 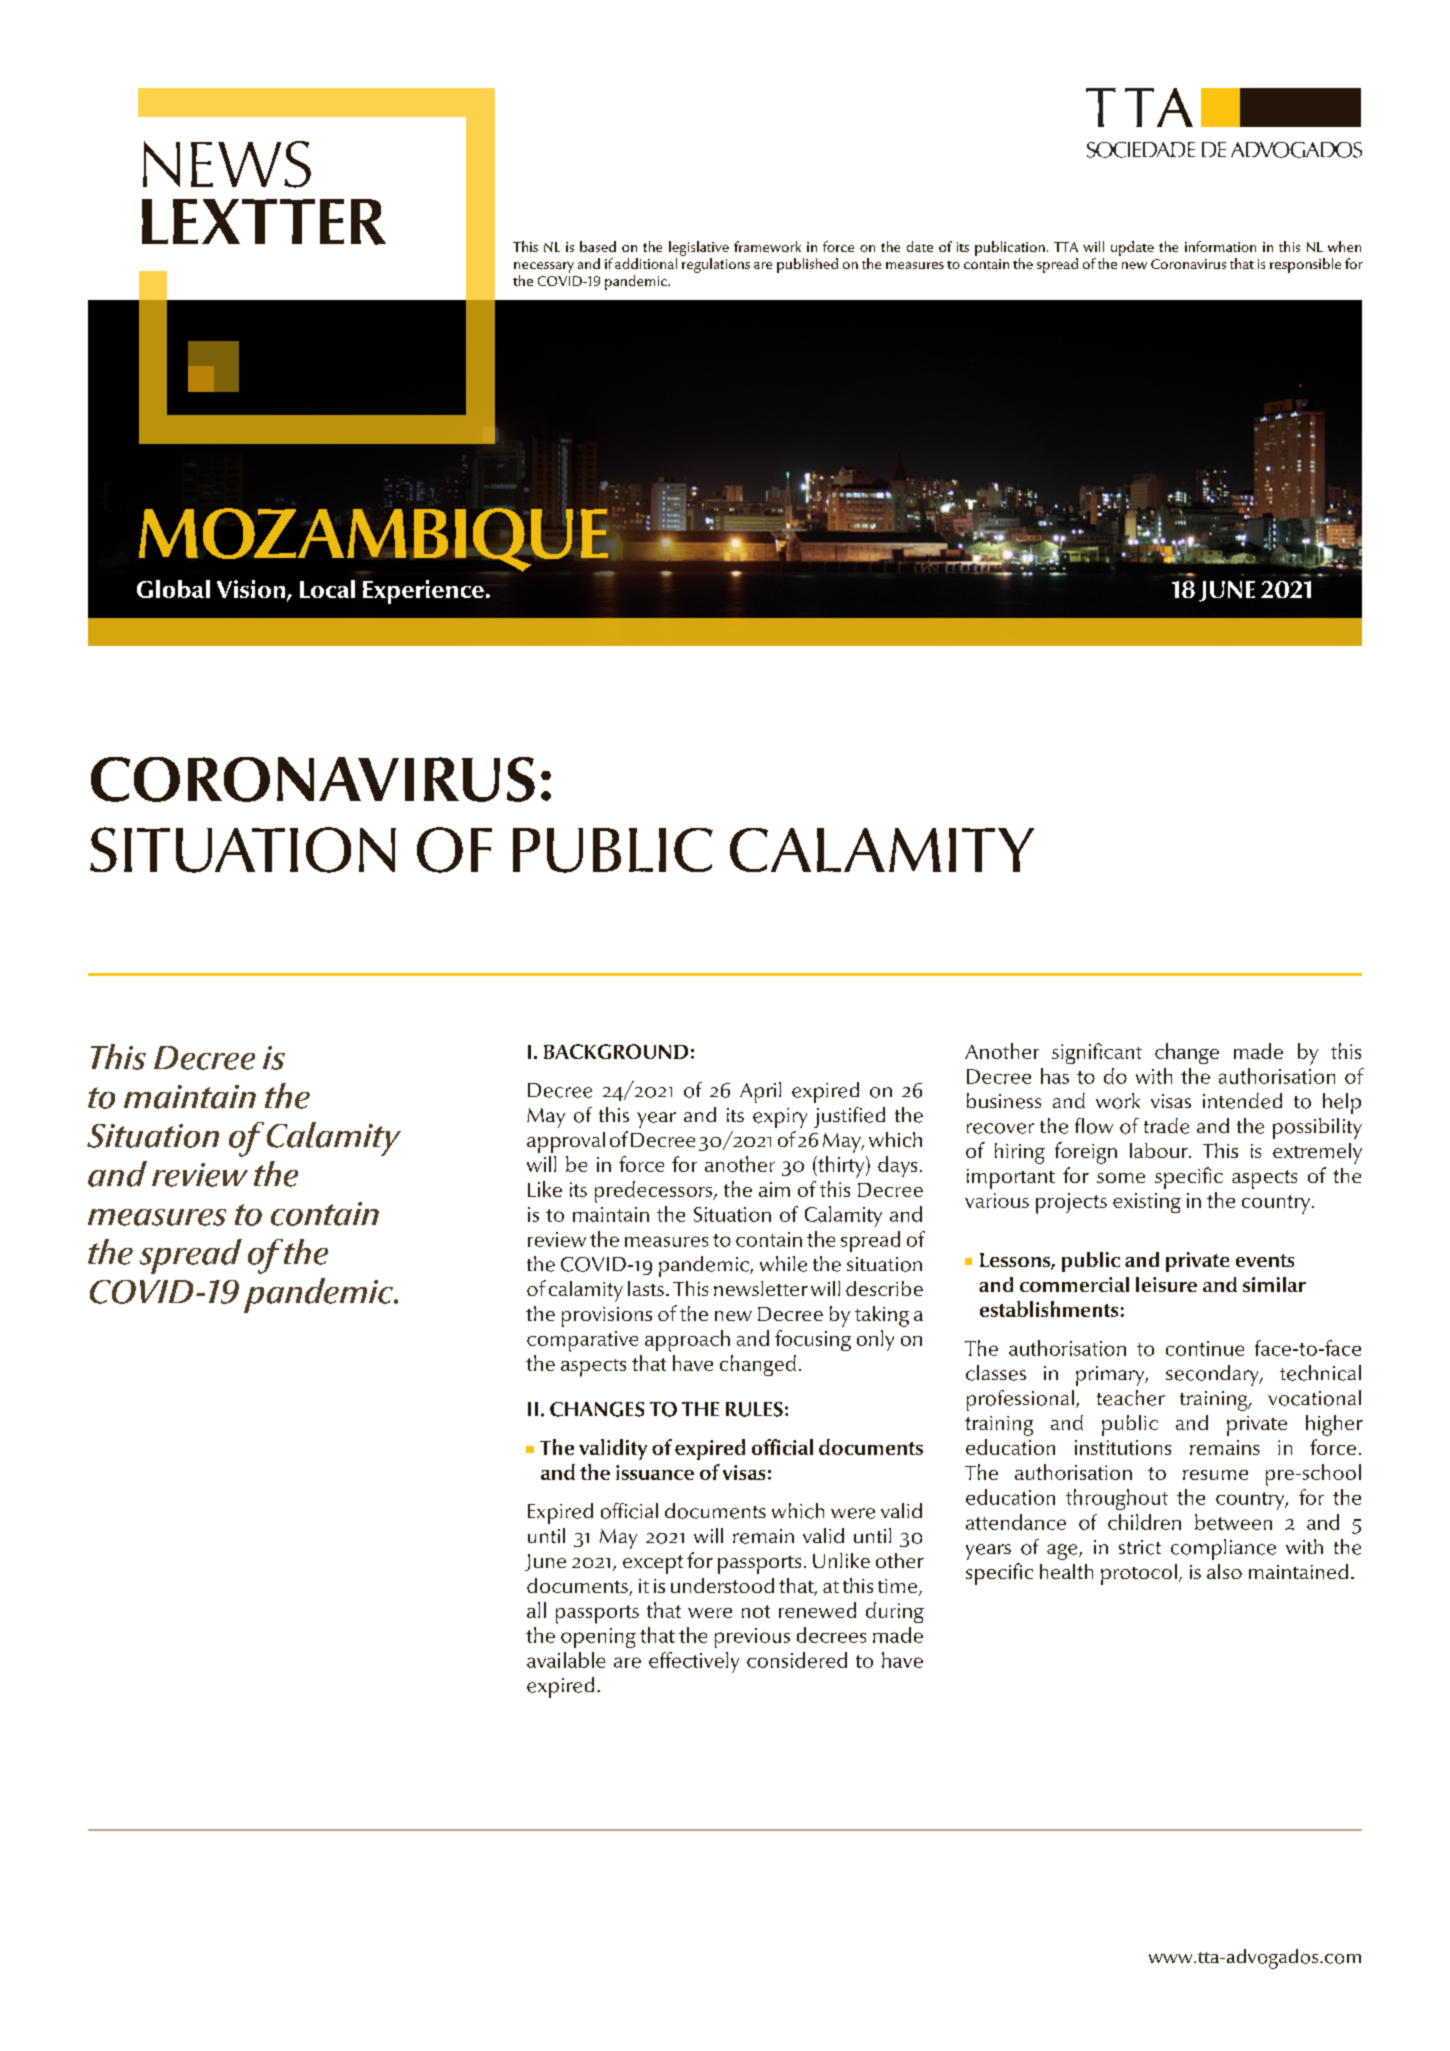 What do you see at coordinates (752, 1638) in the image?
I see `previous` at bounding box center [752, 1638].
